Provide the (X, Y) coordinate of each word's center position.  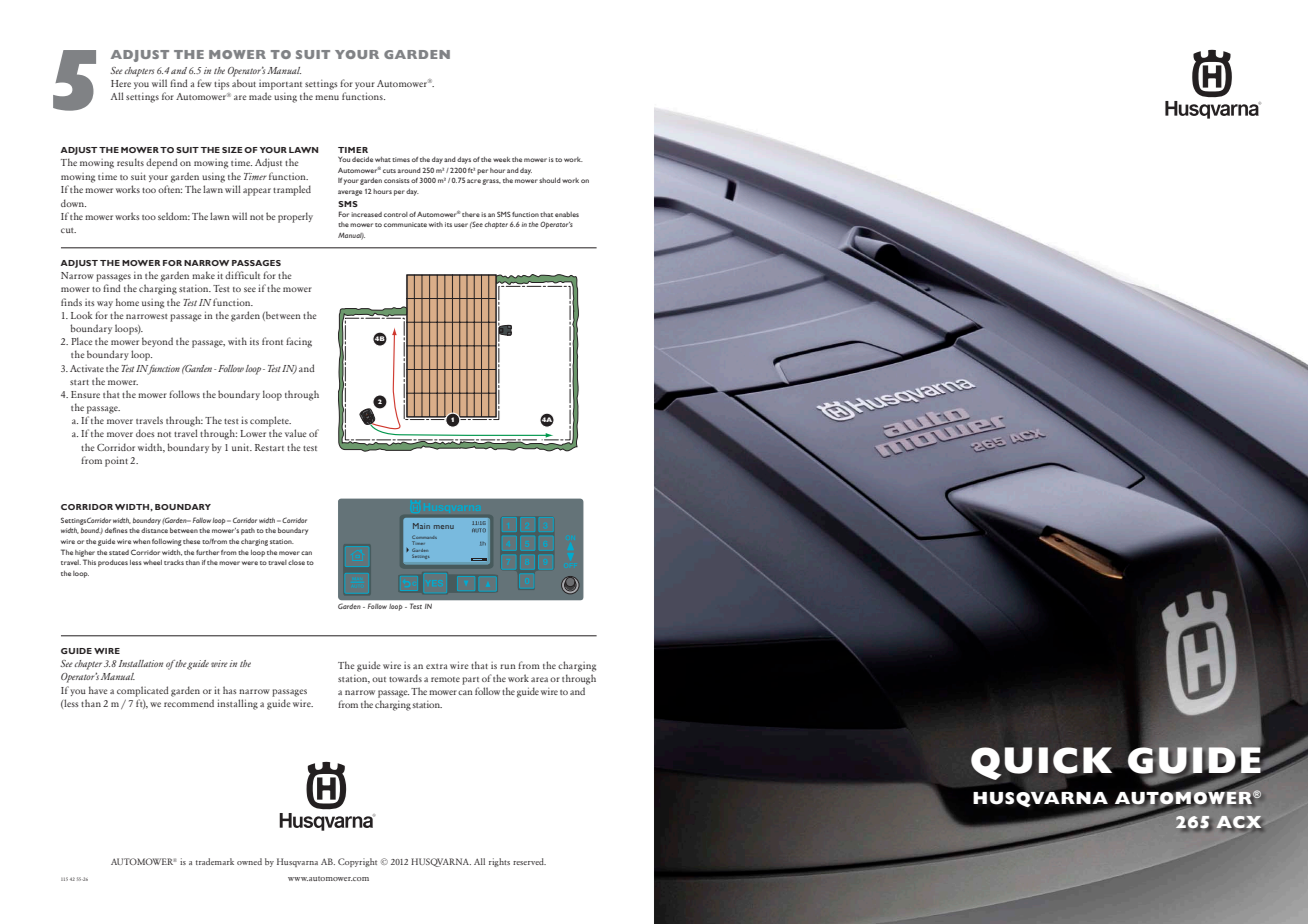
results (130, 162)
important (280, 85)
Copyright (357, 862)
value (296, 433)
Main (421, 526)
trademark (215, 861)
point (116, 461)
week (501, 159)
